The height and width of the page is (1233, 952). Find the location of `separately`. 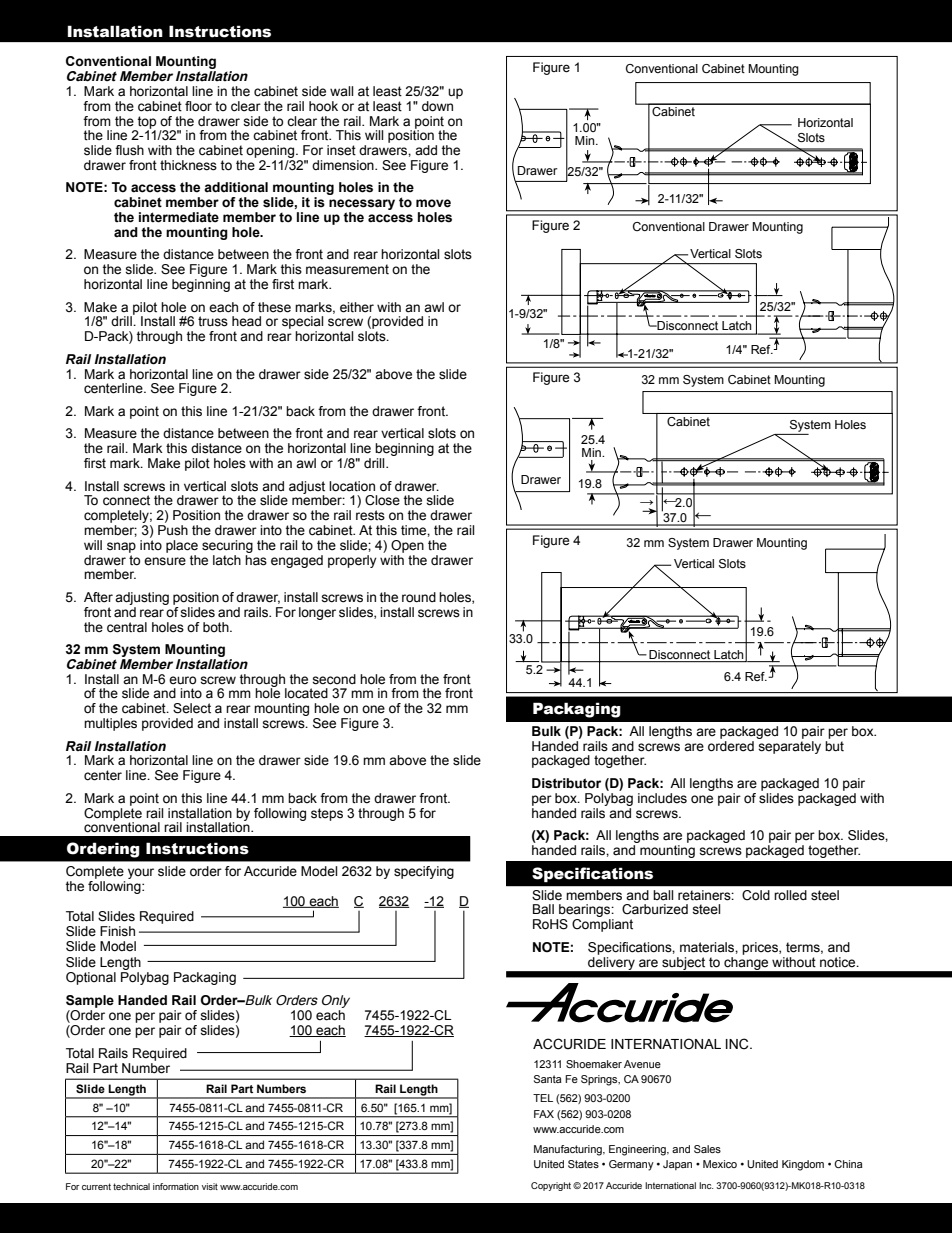

separately is located at coordinates (789, 746).
